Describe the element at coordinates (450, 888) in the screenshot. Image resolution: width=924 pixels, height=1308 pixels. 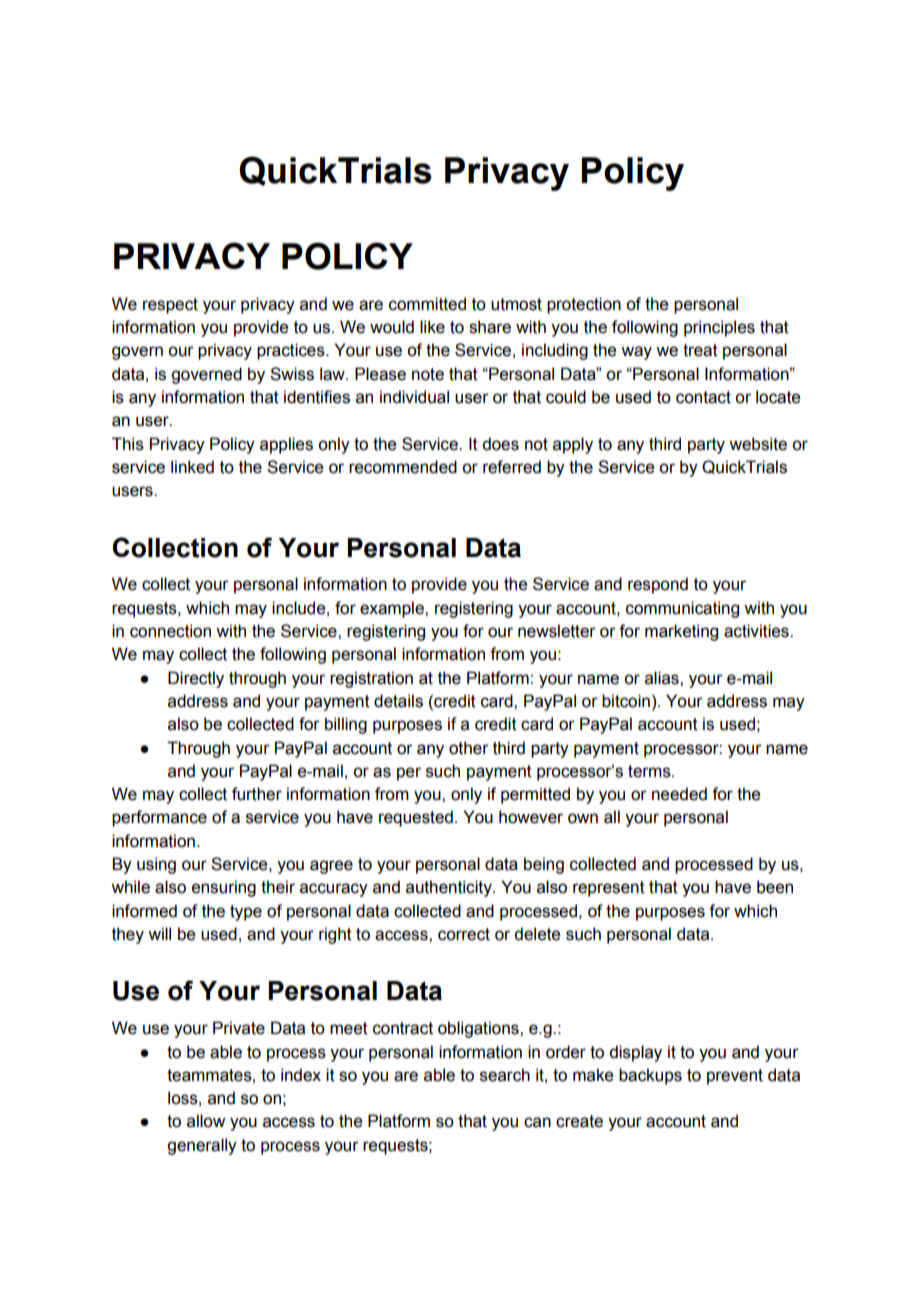
I see `authenticity` at that location.
